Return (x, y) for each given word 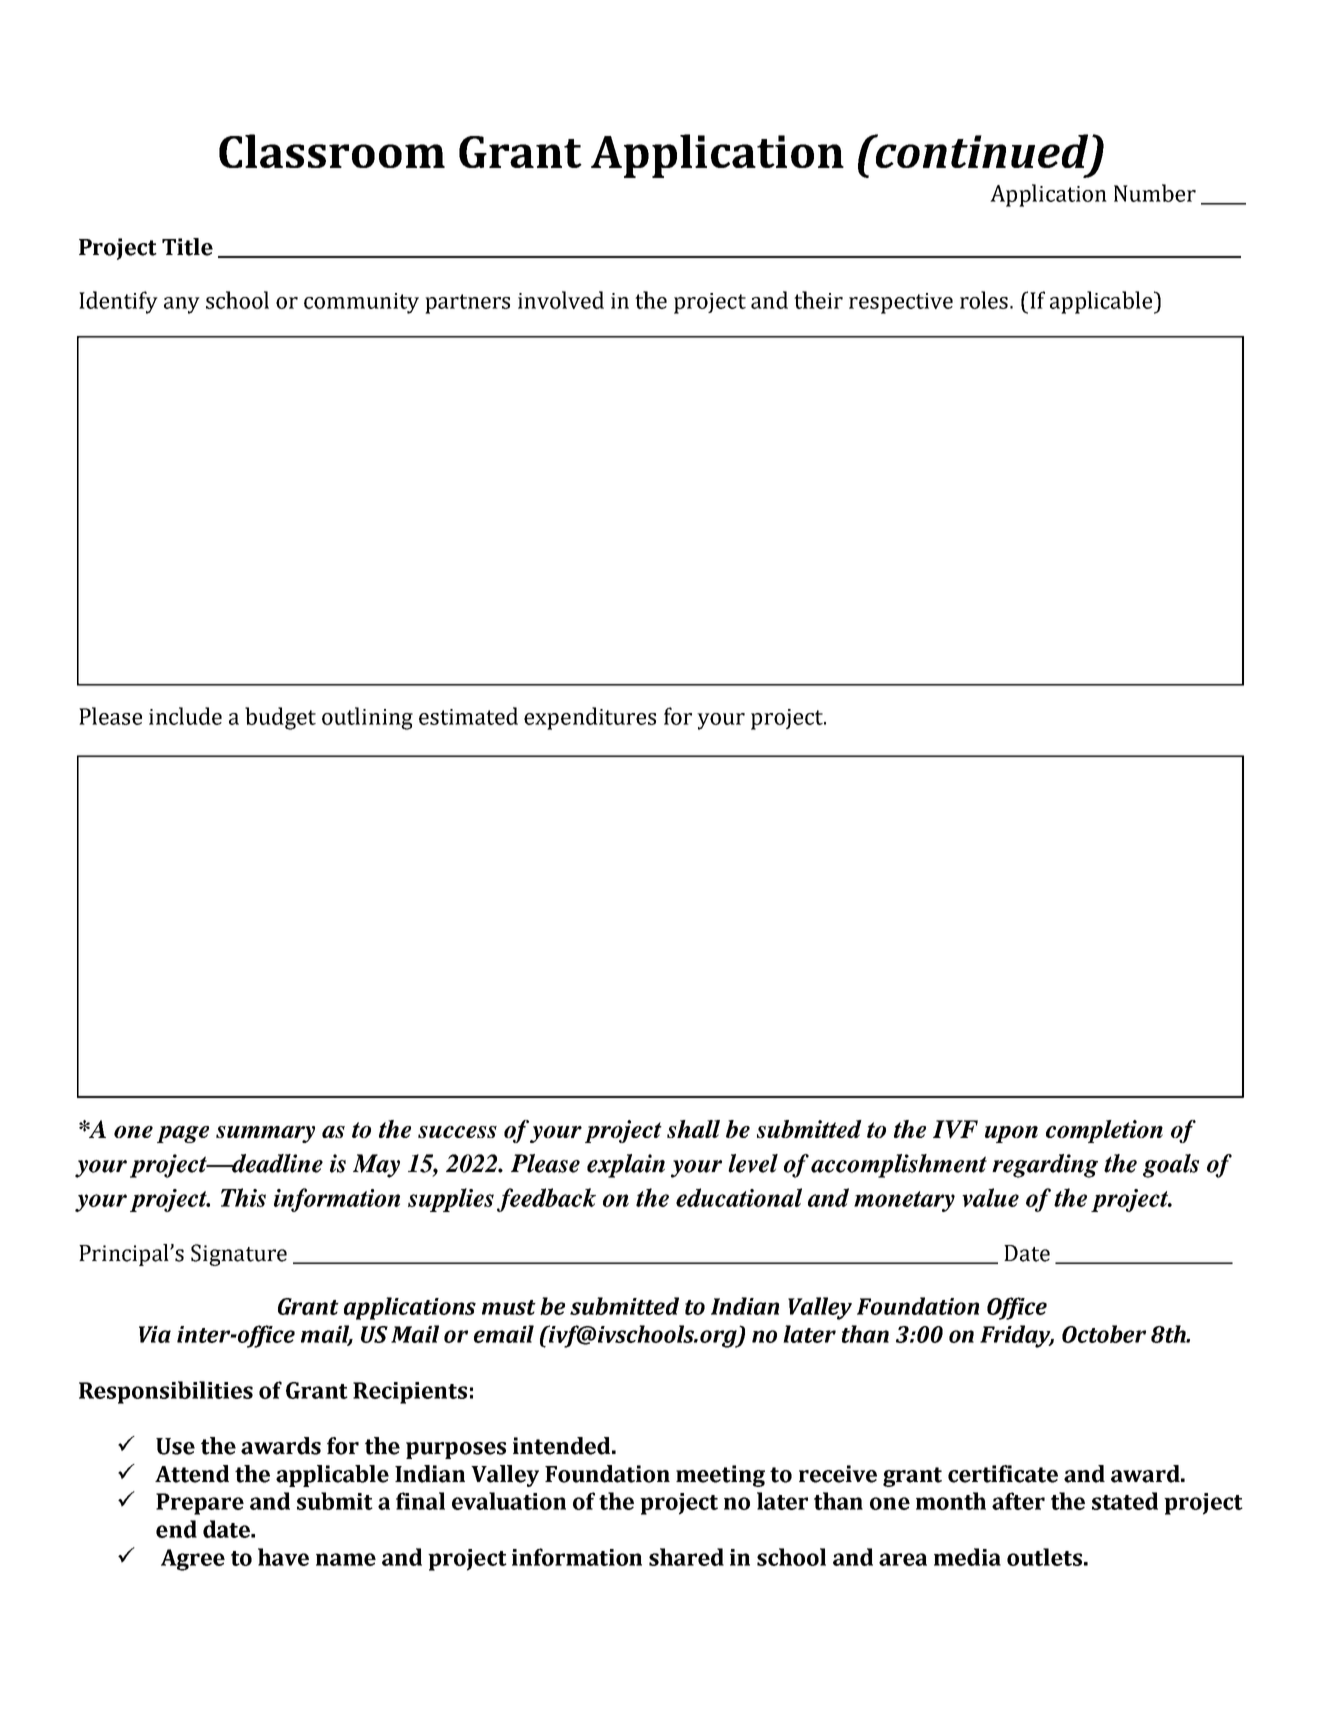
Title (187, 247)
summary (265, 1134)
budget (280, 718)
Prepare (200, 1504)
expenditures (590, 718)
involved (561, 300)
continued (980, 151)
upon (1011, 1134)
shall (693, 1129)
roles (985, 300)
